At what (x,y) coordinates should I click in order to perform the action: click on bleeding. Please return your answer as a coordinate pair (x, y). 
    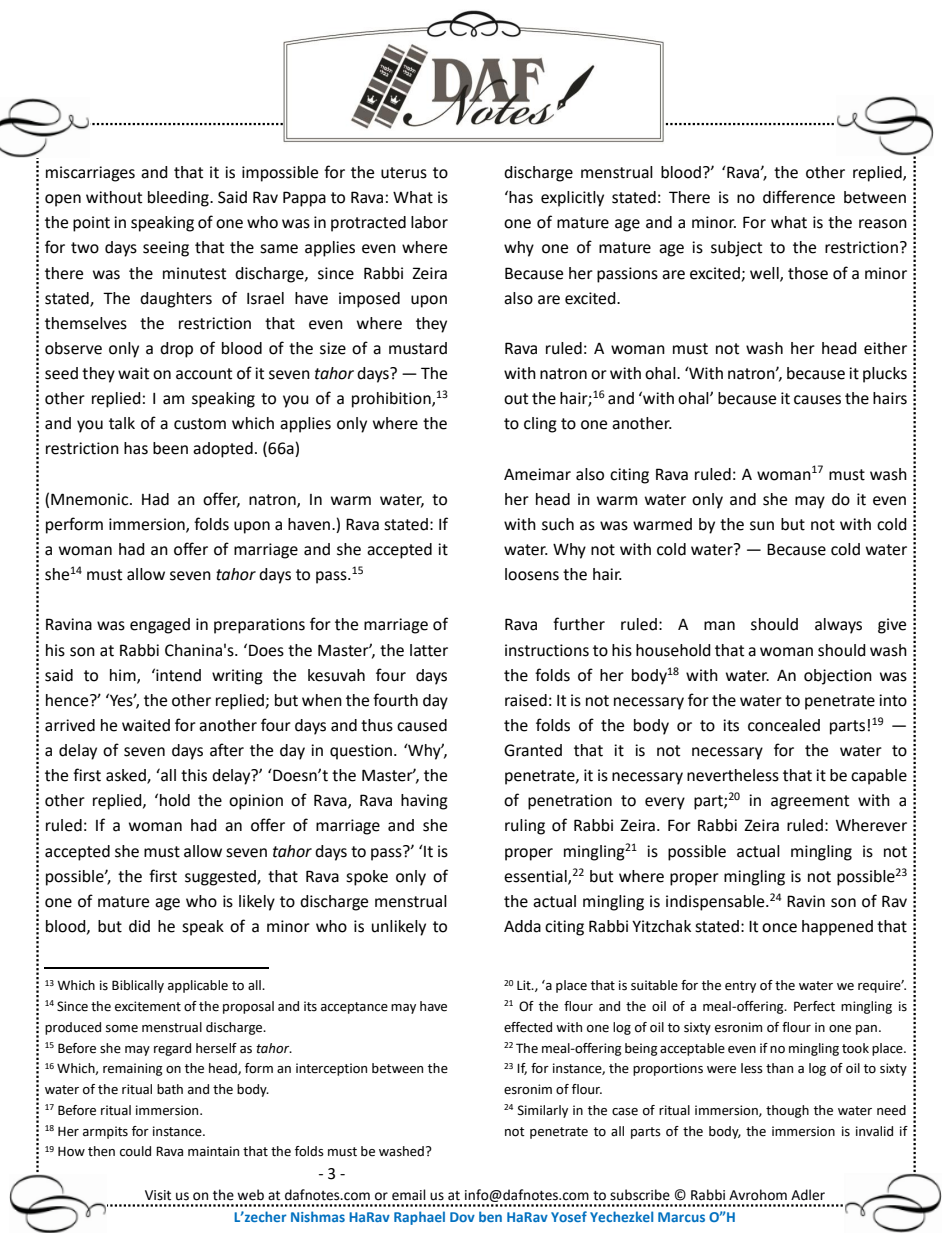
    Looking at the image, I should click on (179, 199).
